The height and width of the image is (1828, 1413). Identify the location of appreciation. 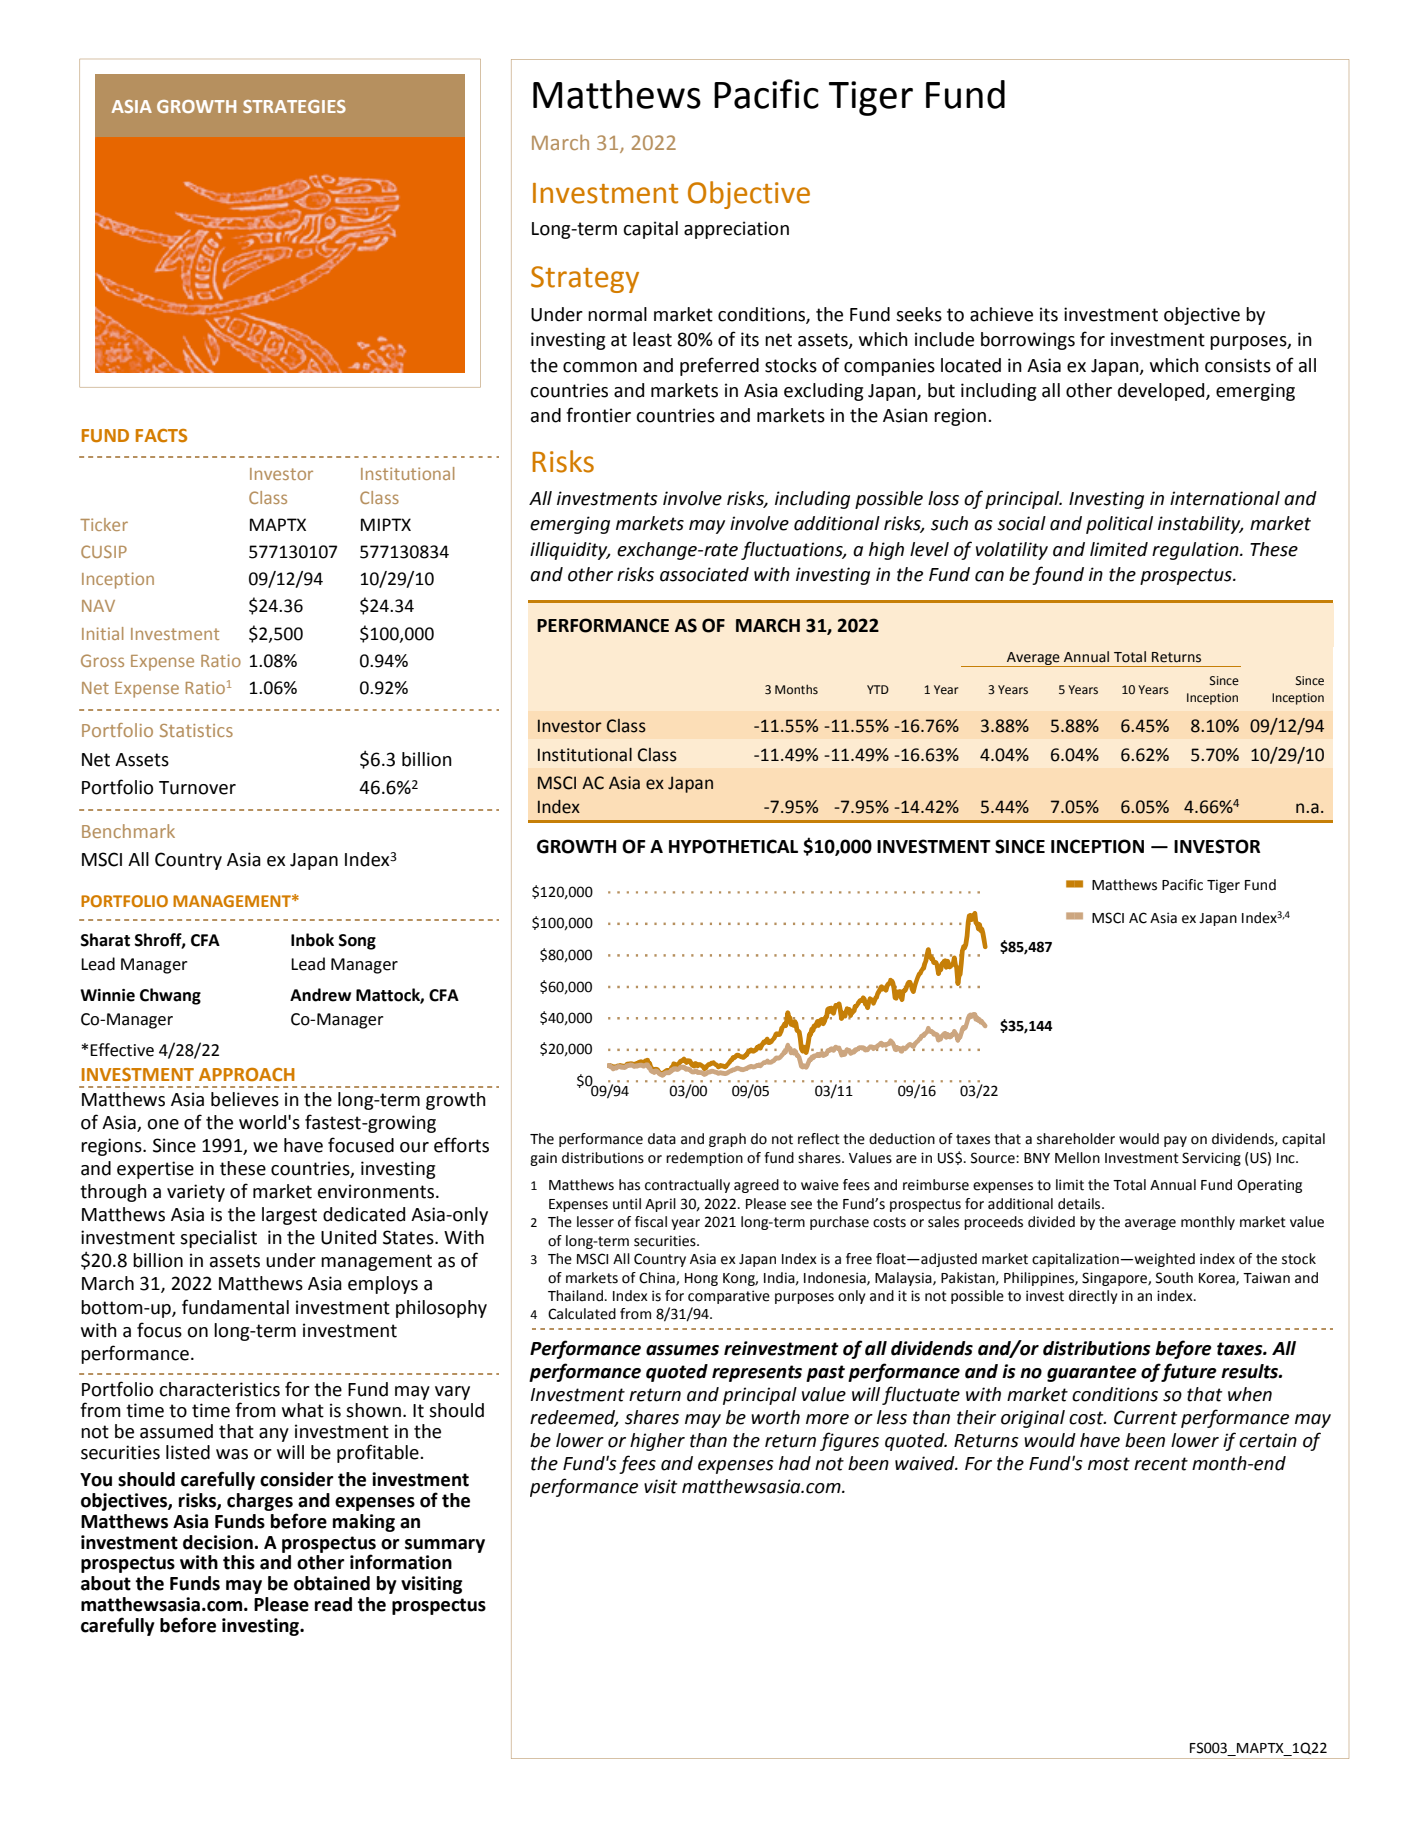
(736, 230).
